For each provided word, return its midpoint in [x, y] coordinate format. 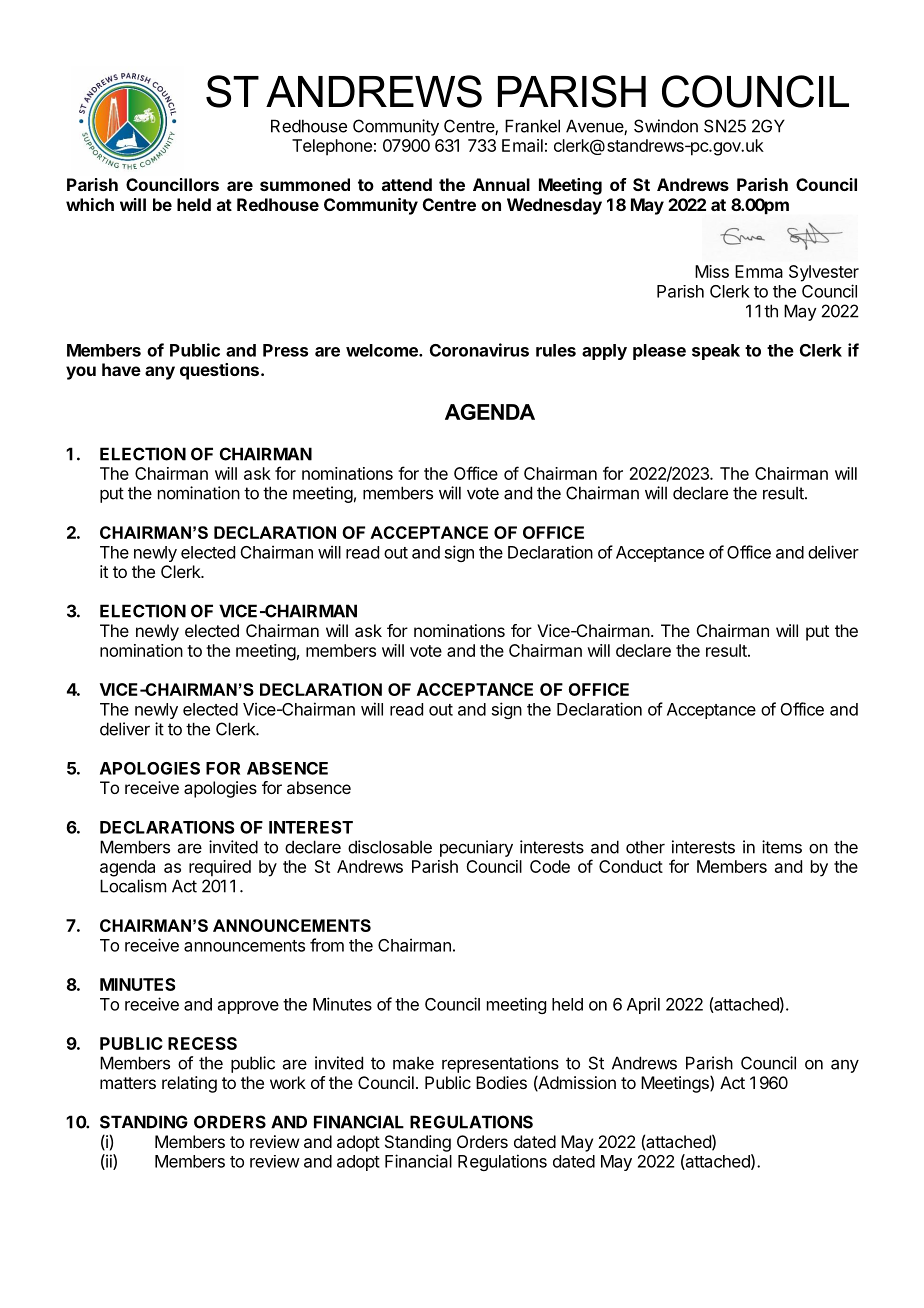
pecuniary [476, 848]
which [90, 204]
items [782, 847]
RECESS [202, 1043]
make [413, 1063]
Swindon [666, 126]
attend [407, 184]
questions [219, 371]
